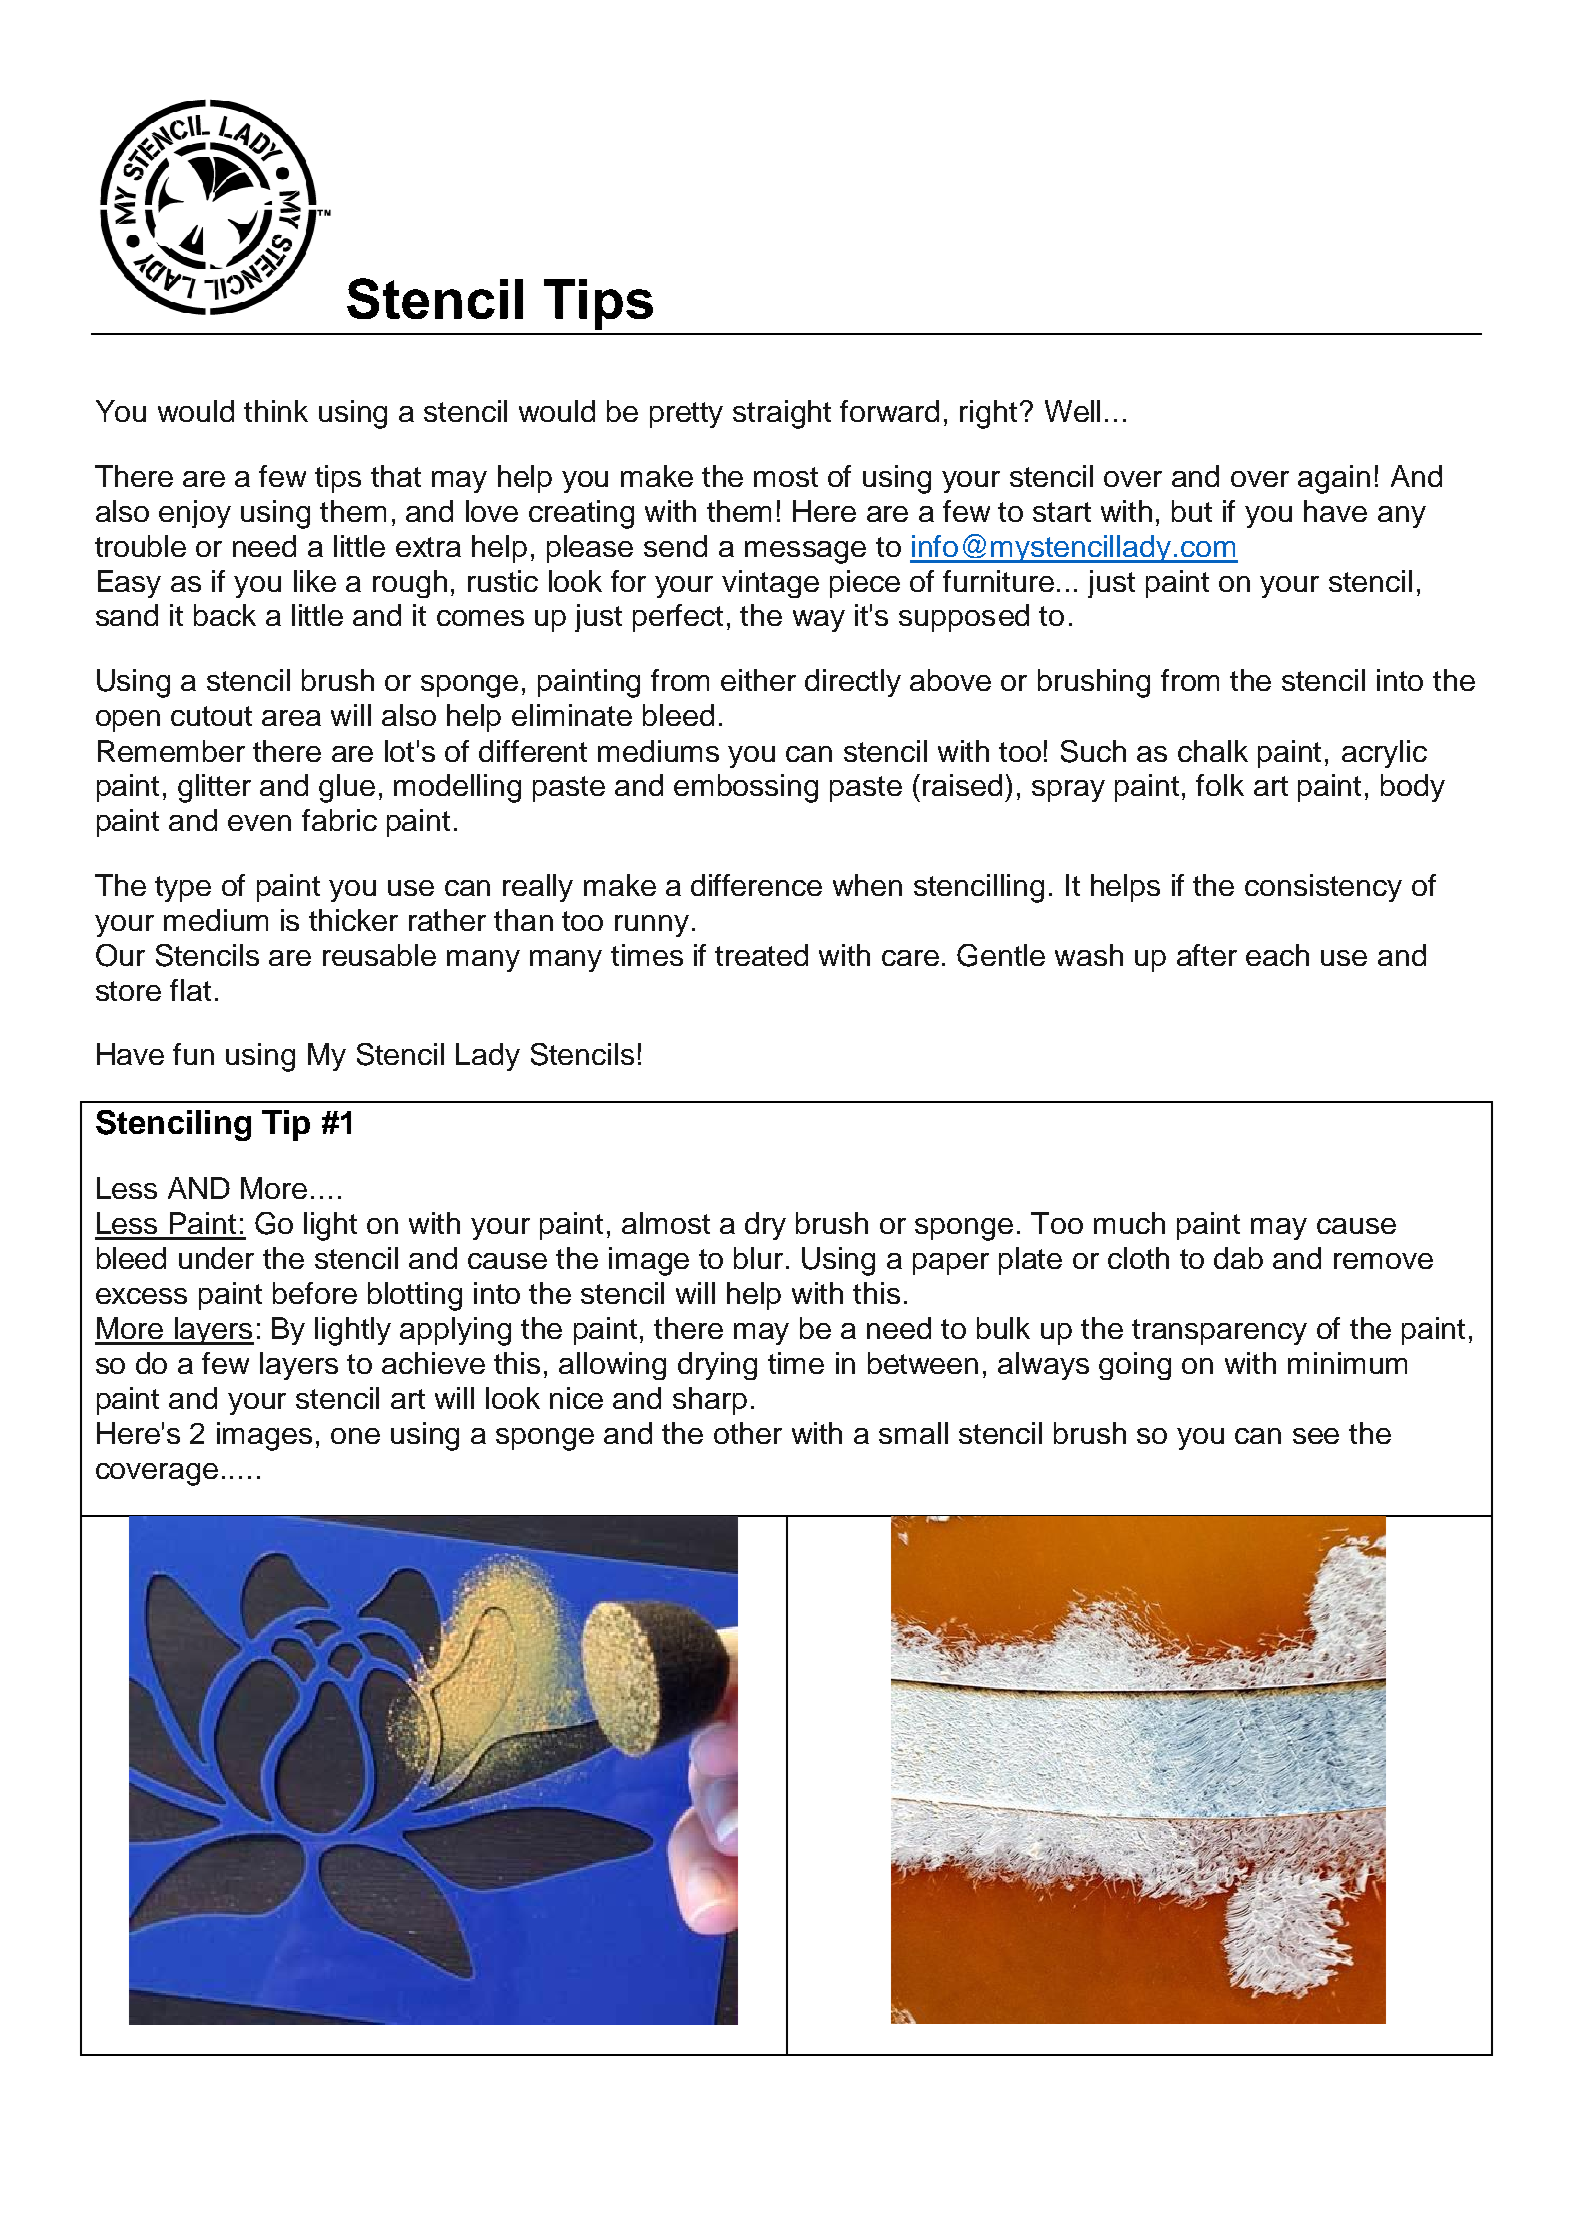  What do you see at coordinates (761, 955) in the screenshot?
I see `treated` at bounding box center [761, 955].
